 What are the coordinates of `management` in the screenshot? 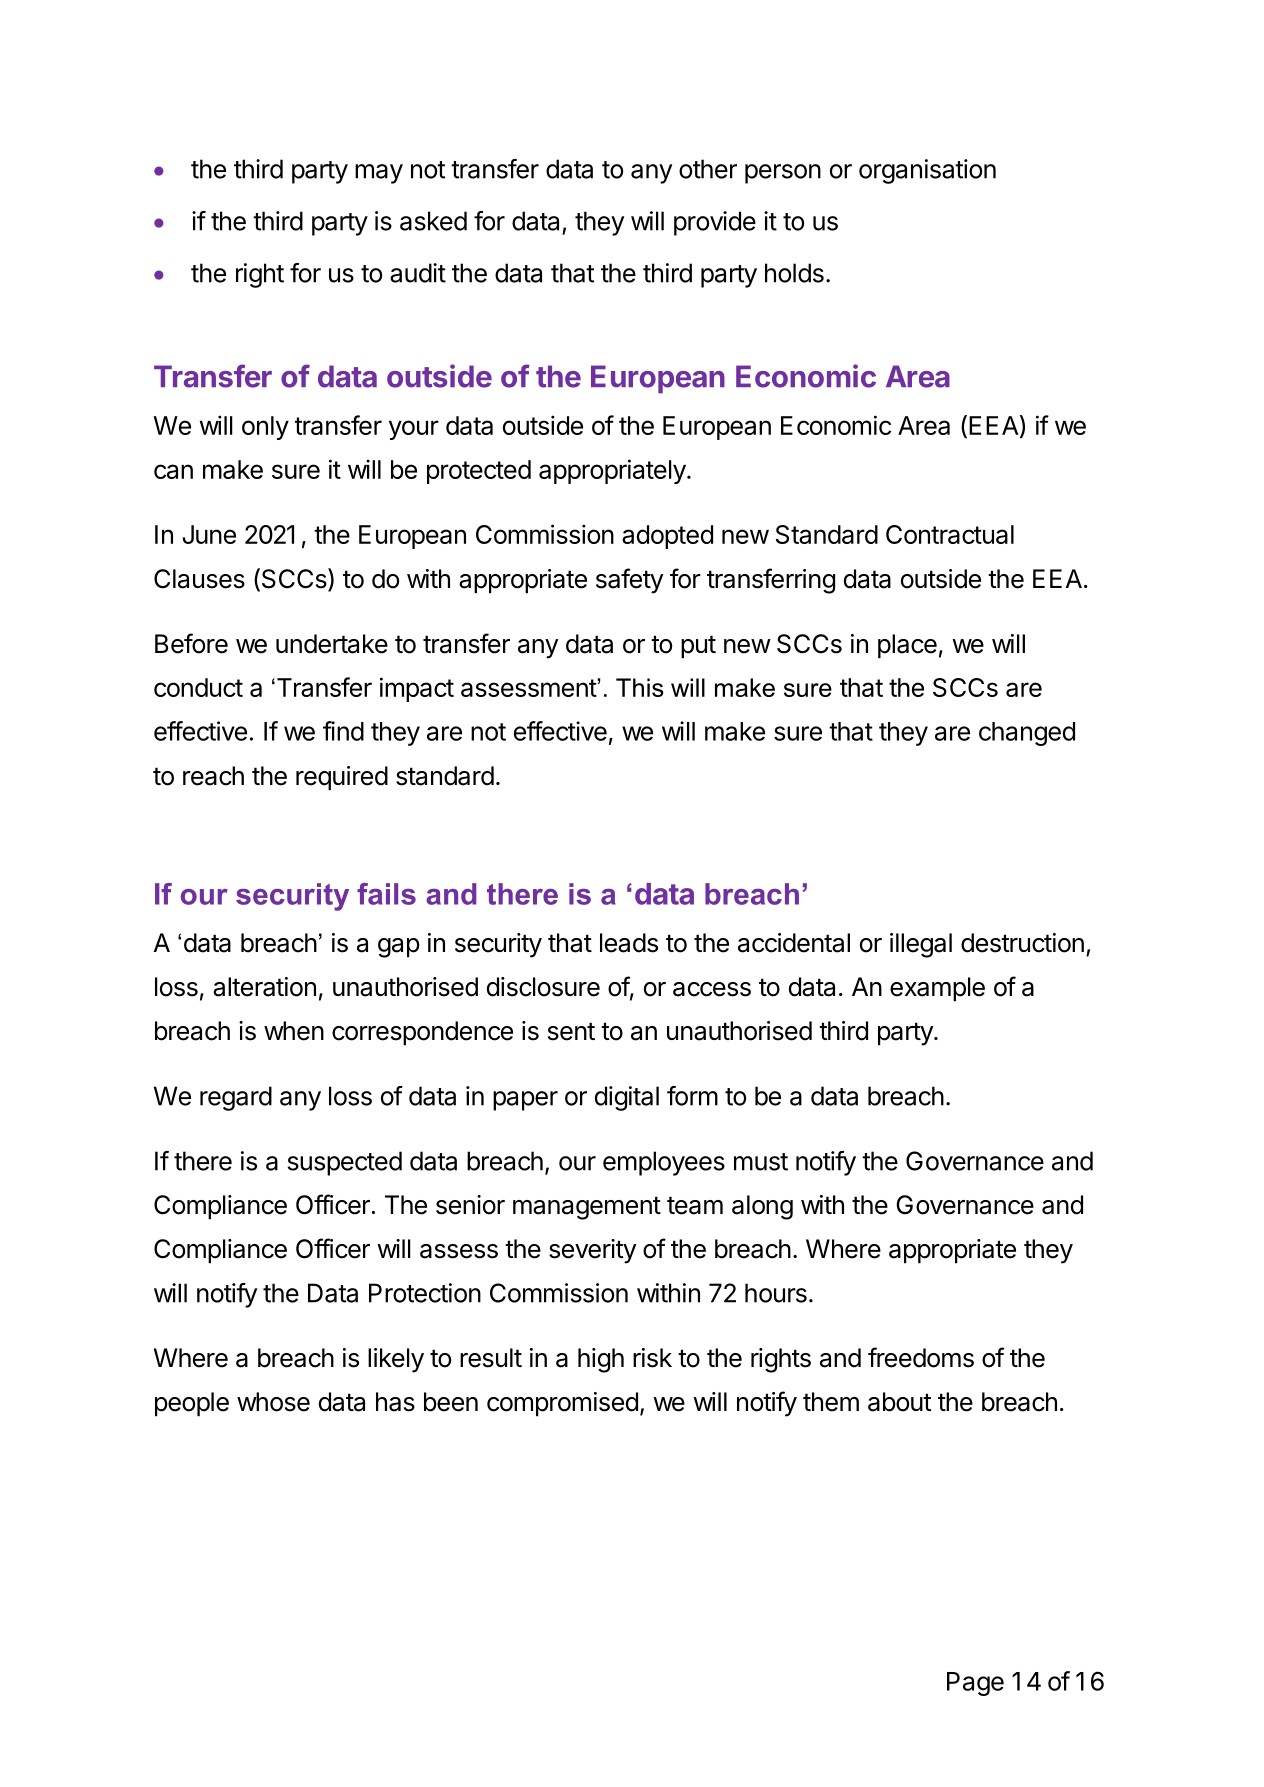 It's located at (587, 1208).
